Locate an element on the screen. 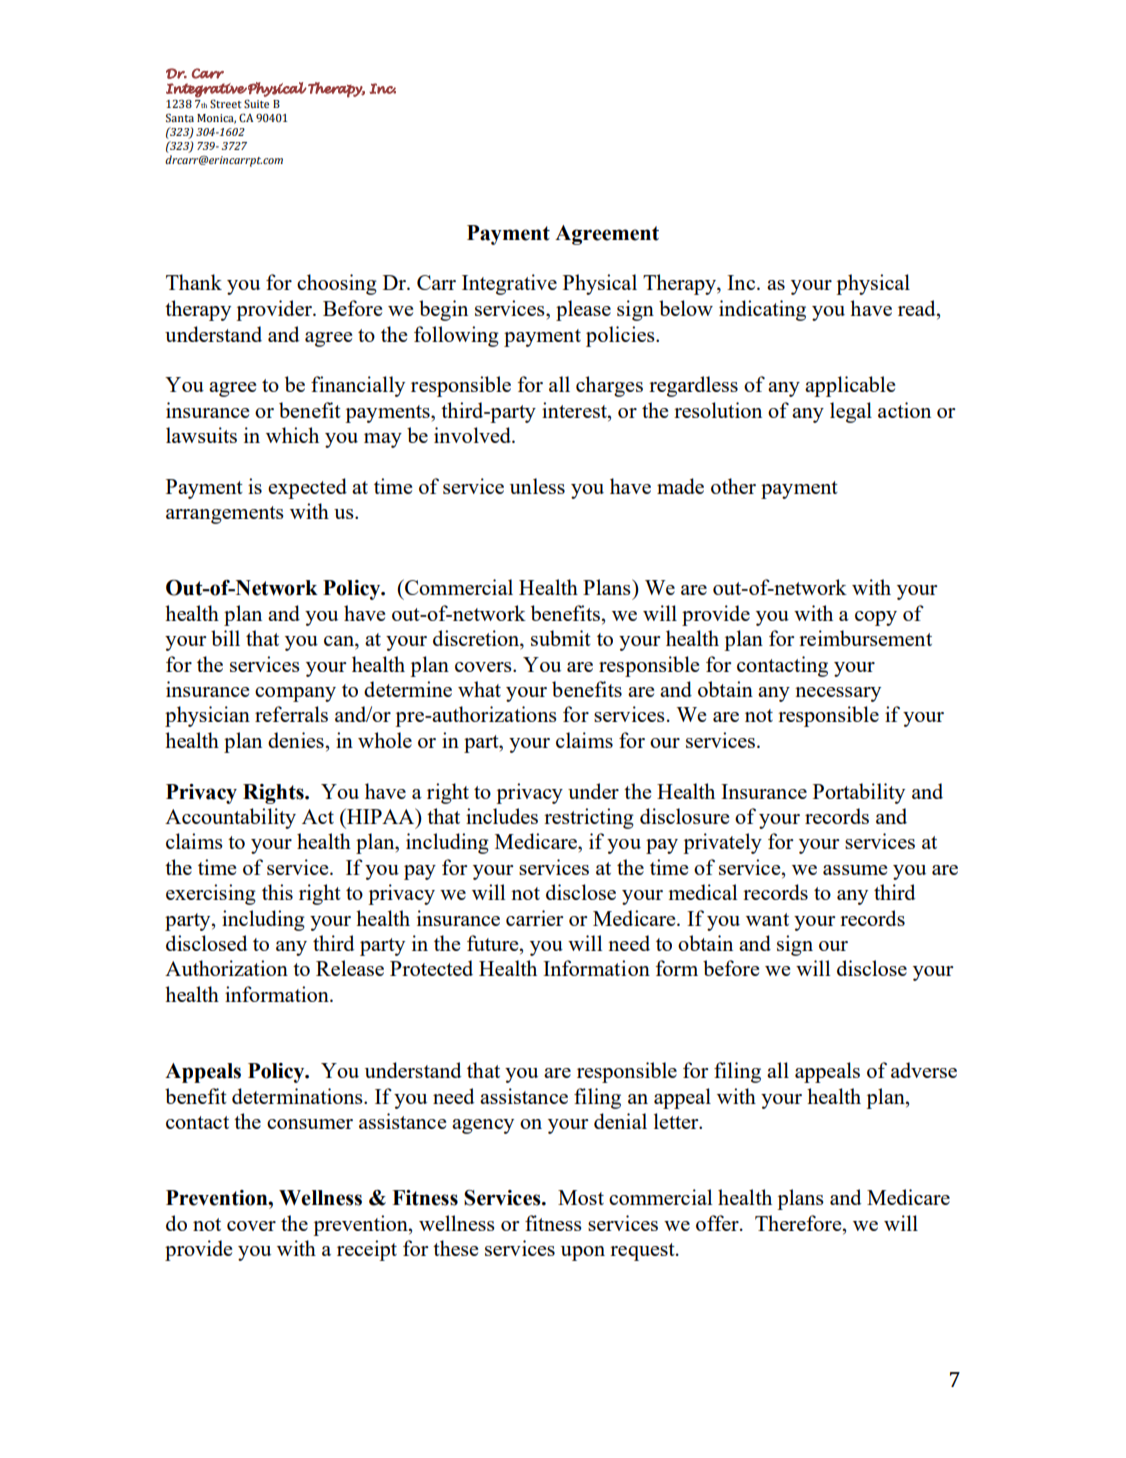 The image size is (1126, 1458). necessary is located at coordinates (838, 694).
